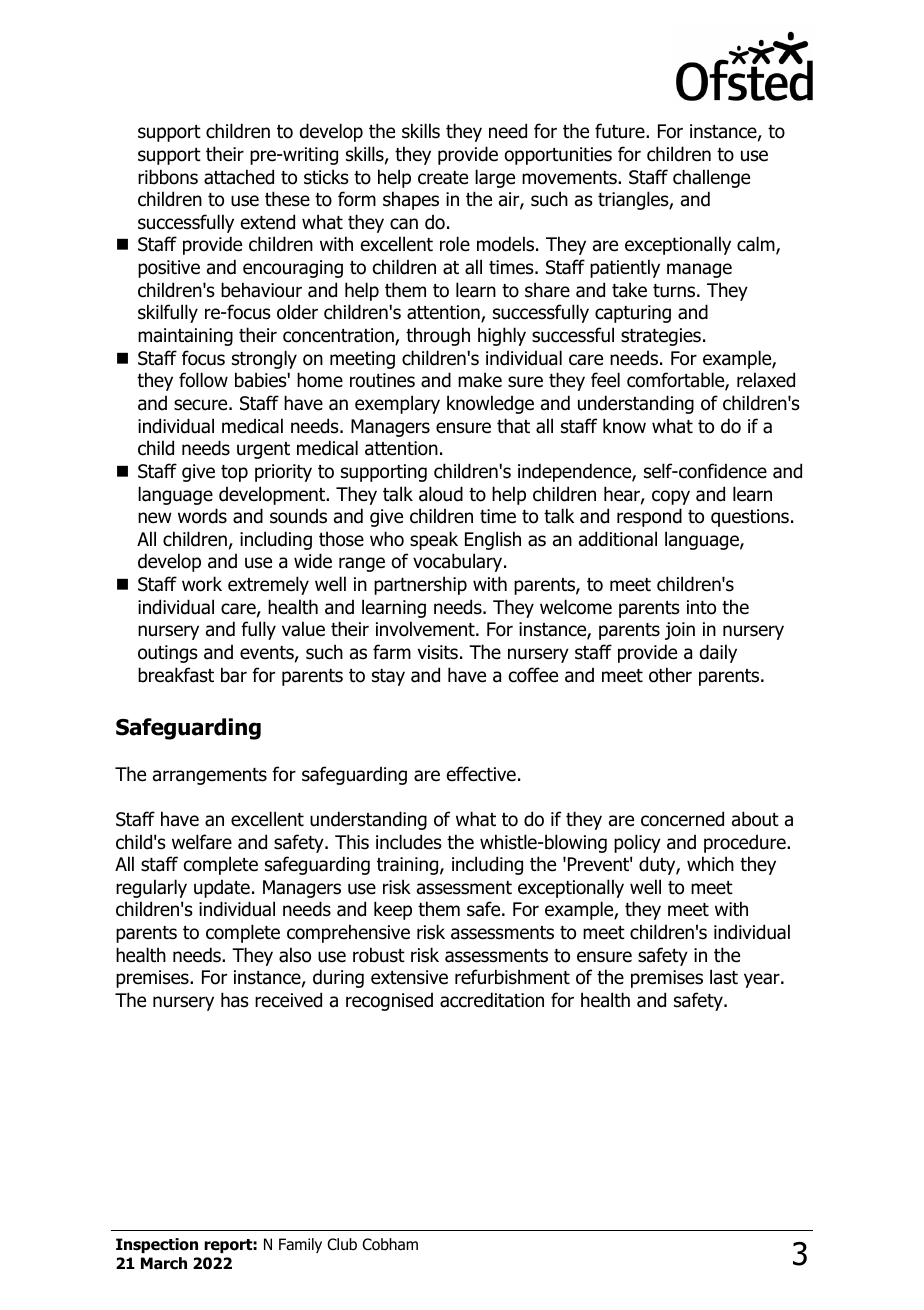  I want to click on visits, so click(438, 652).
